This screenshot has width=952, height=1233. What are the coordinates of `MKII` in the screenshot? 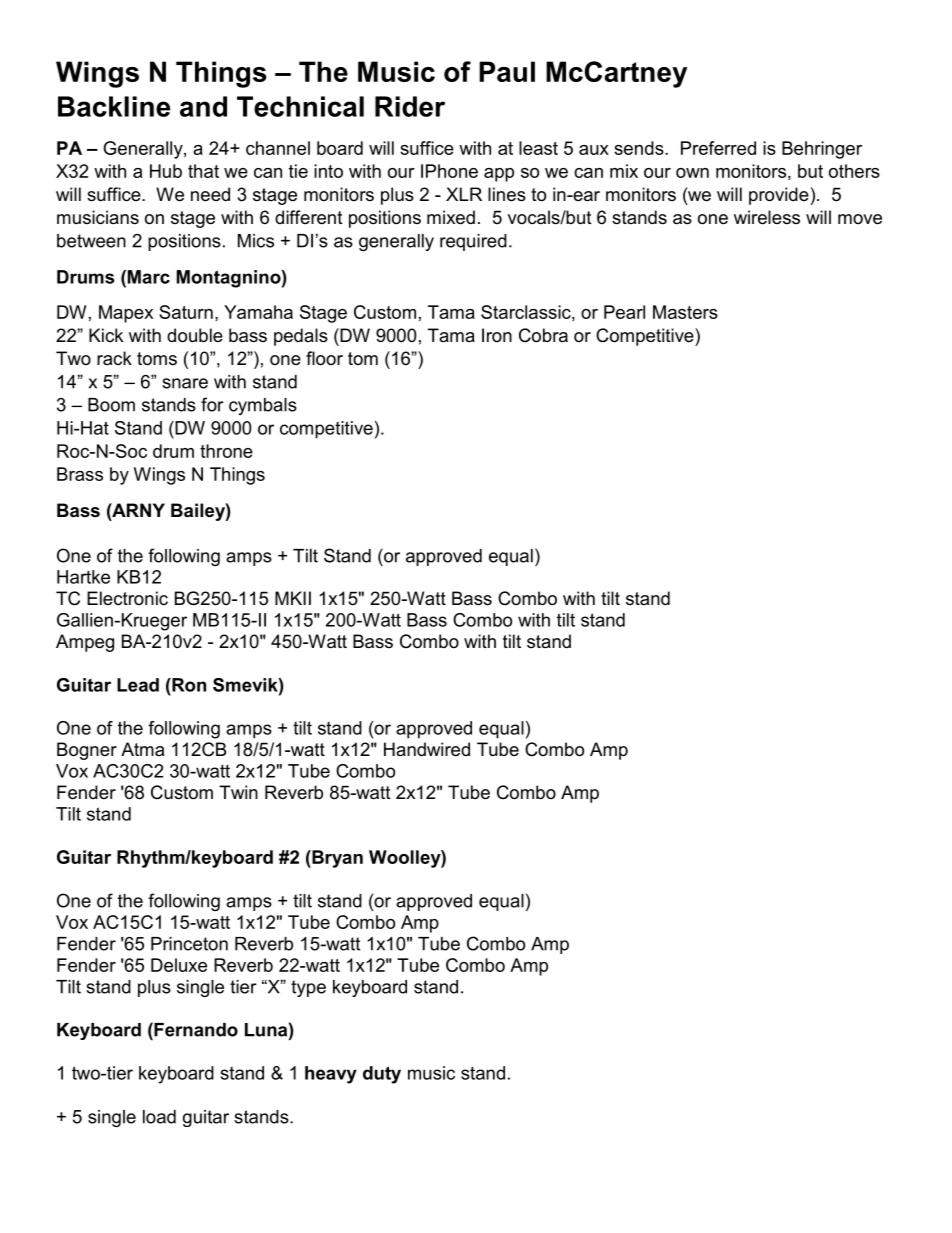 It's located at (293, 598).
